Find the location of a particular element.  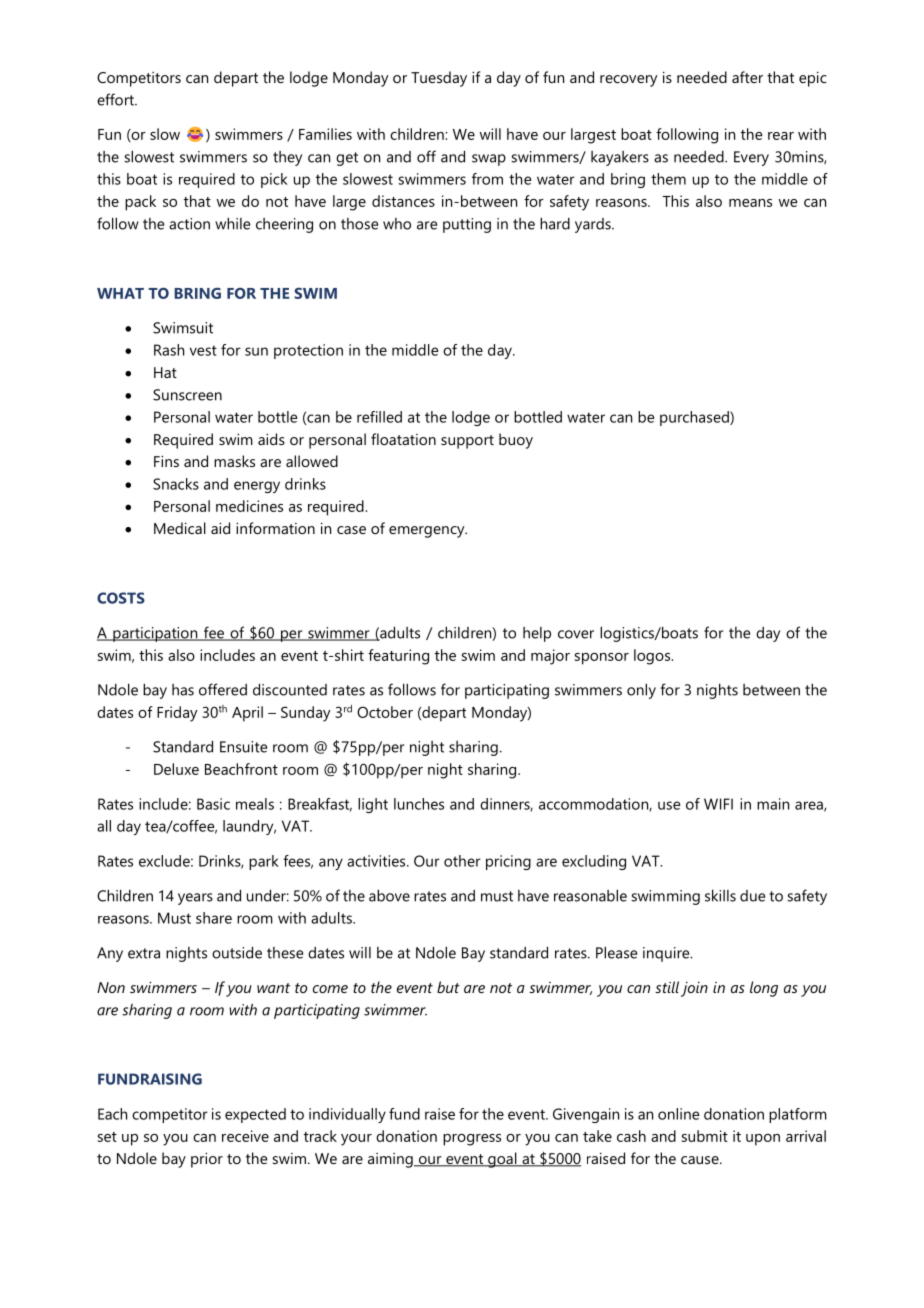

other is located at coordinates (462, 861).
